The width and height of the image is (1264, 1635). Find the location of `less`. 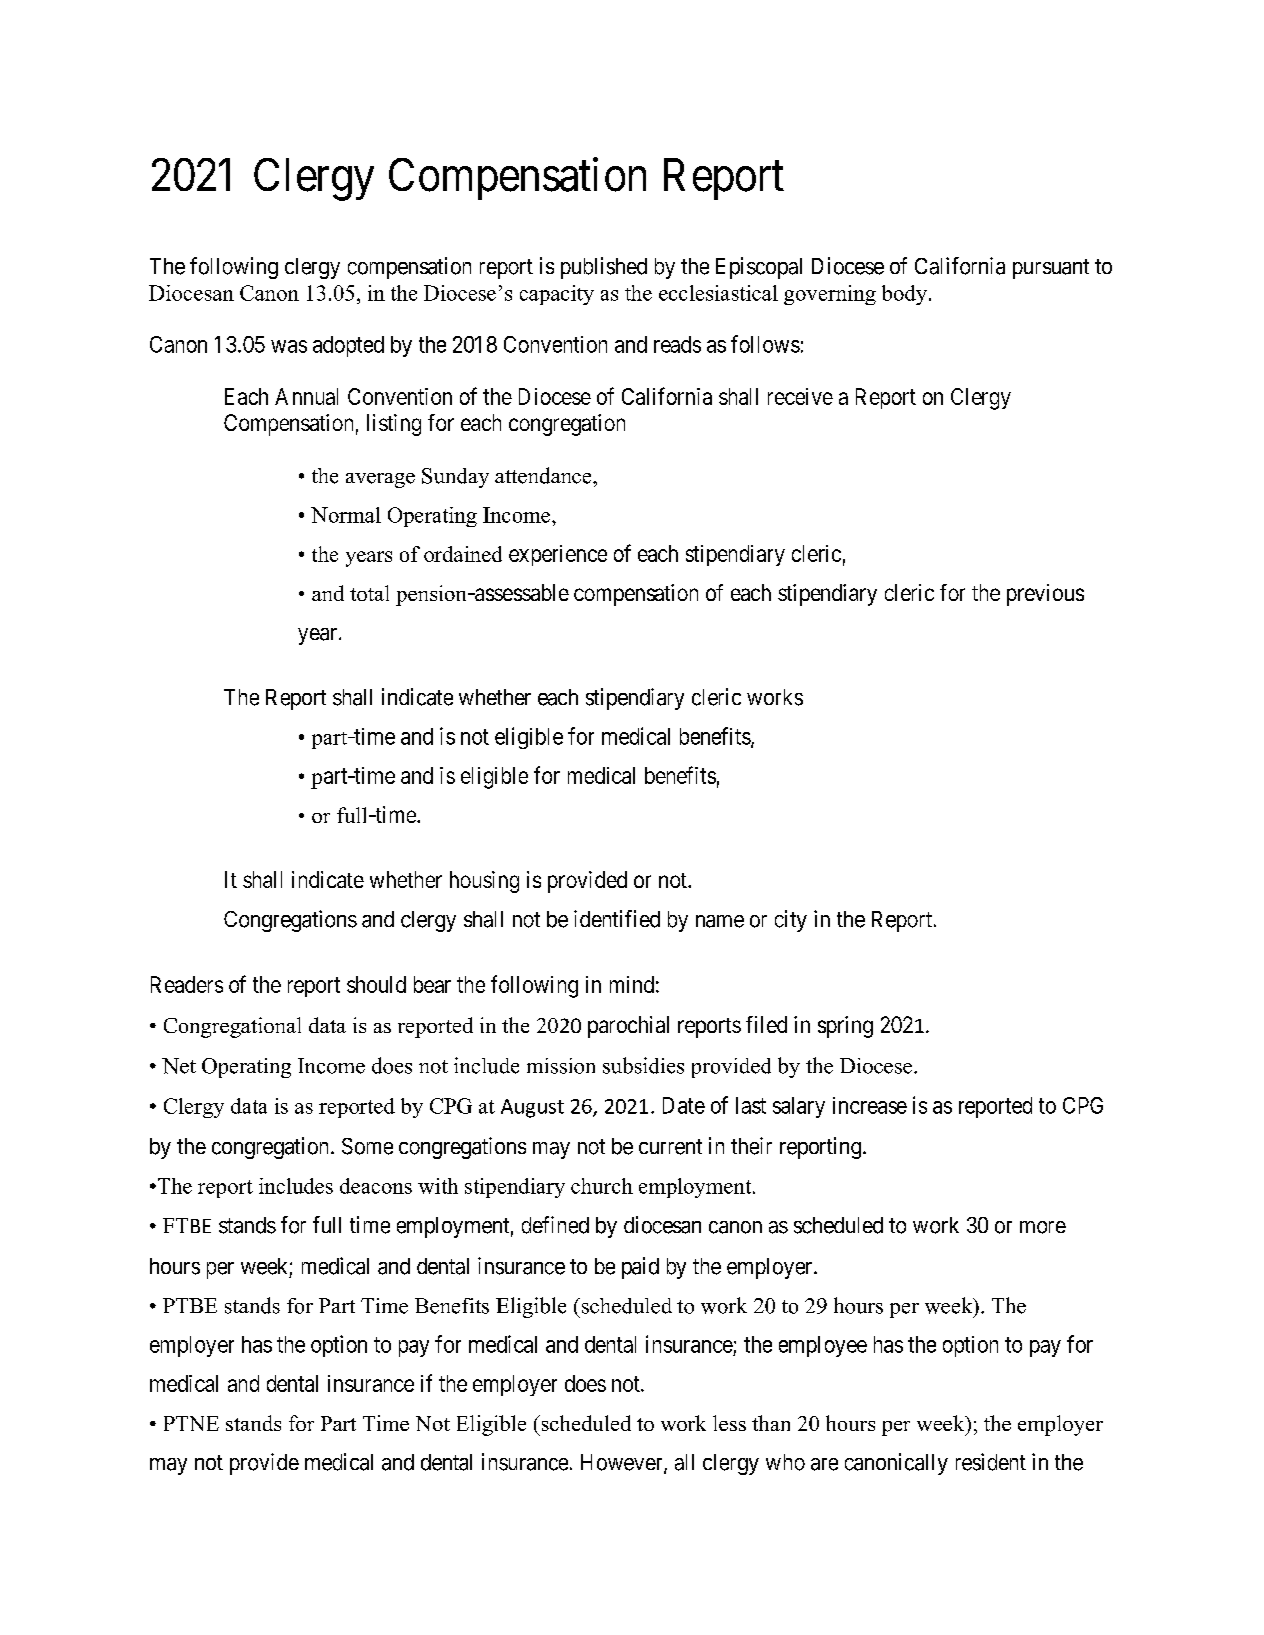

less is located at coordinates (729, 1423).
